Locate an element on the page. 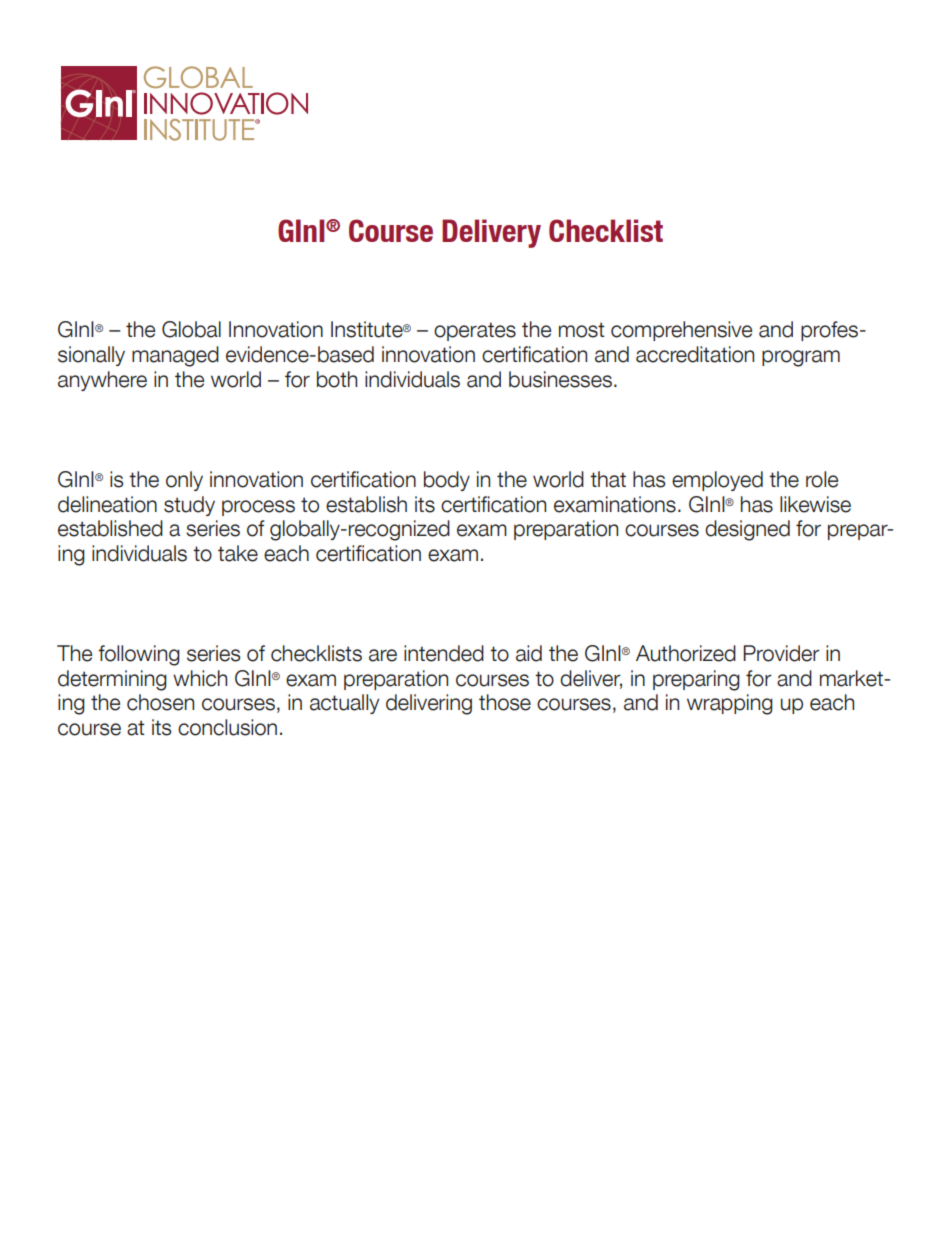 The height and width of the page is (1240, 952). employed is located at coordinates (717, 481).
